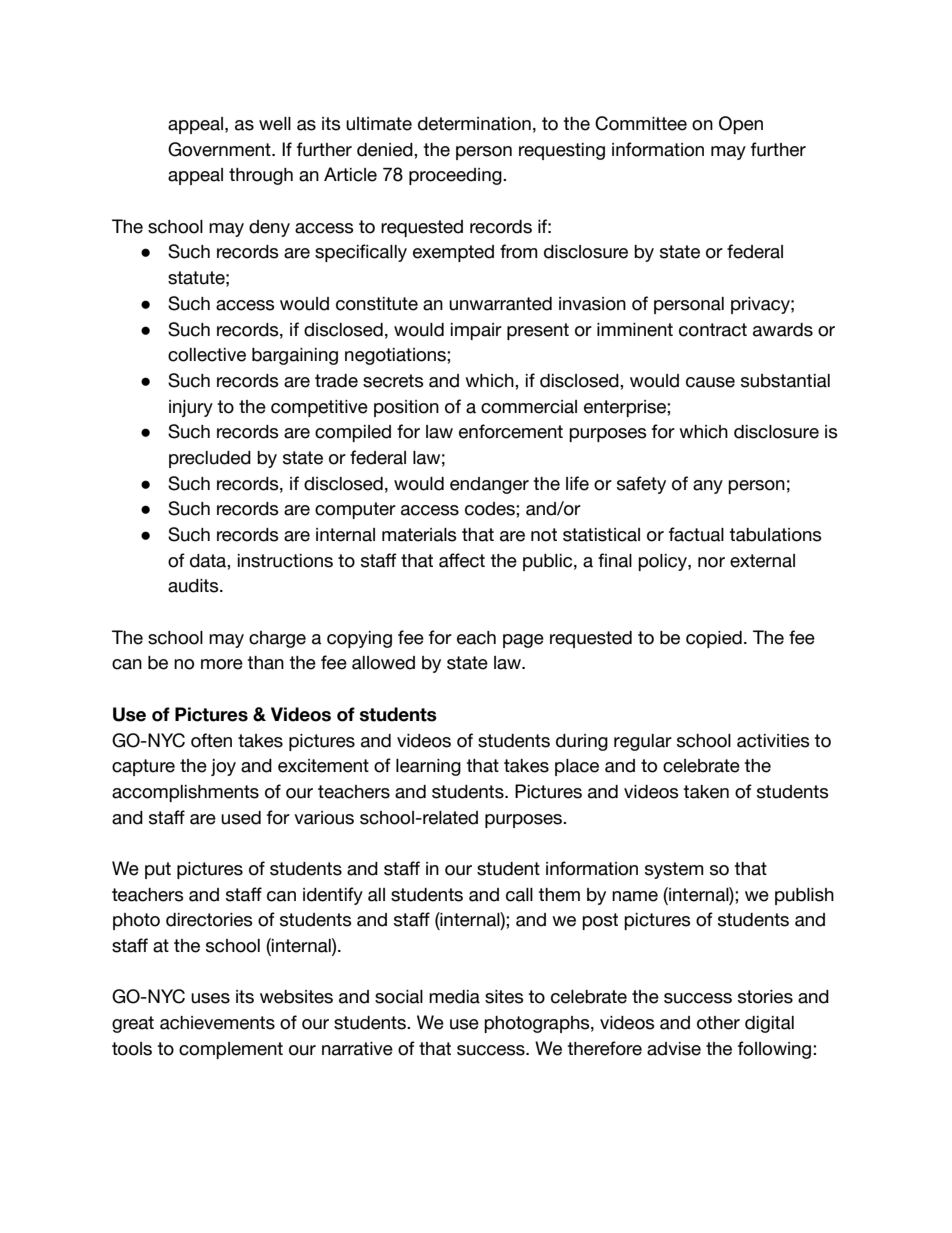 This document has width=952, height=1233. What do you see at coordinates (220, 149) in the document?
I see `Government` at bounding box center [220, 149].
